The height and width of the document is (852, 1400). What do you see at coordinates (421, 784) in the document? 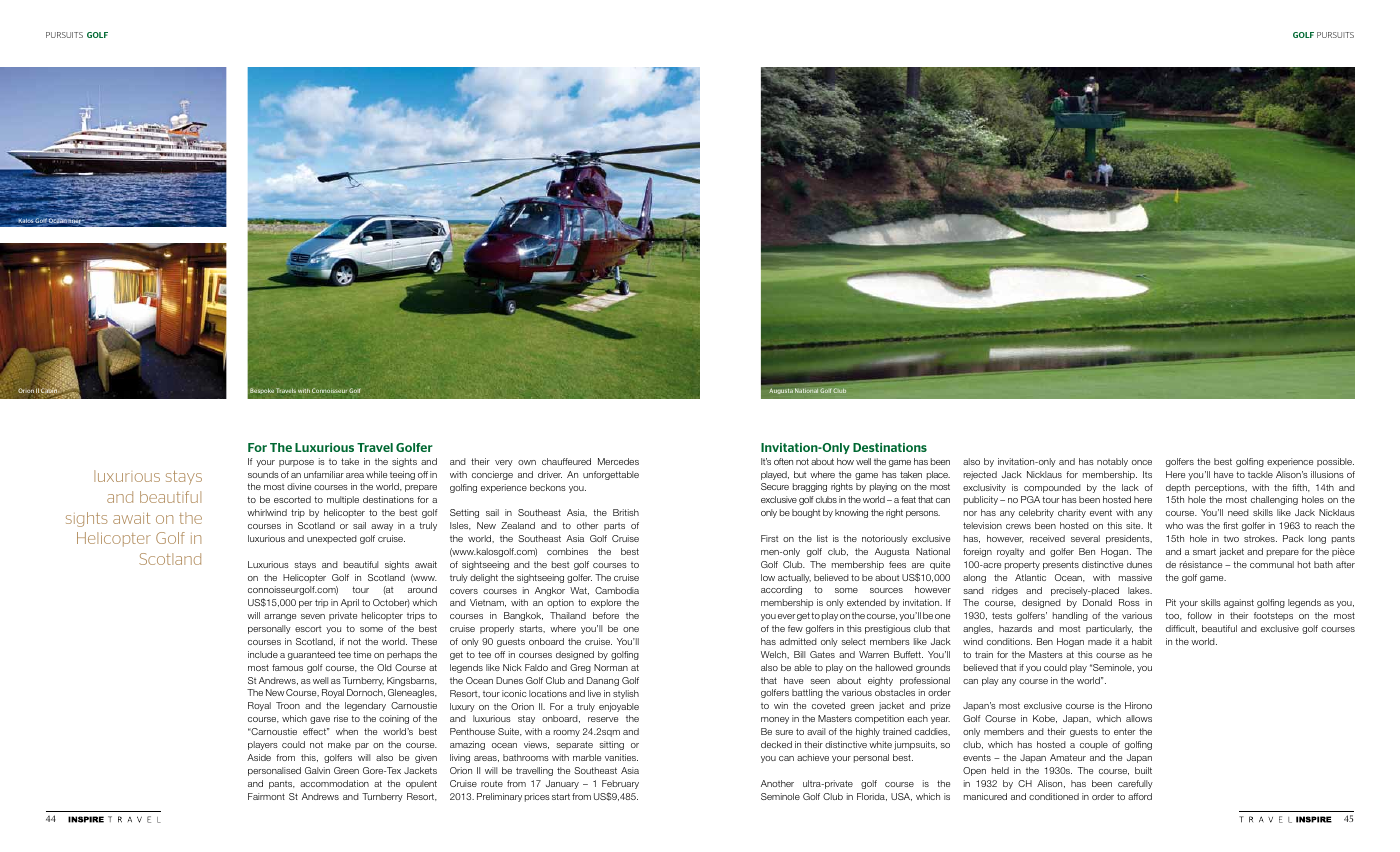
I see `opulent` at bounding box center [421, 784].
